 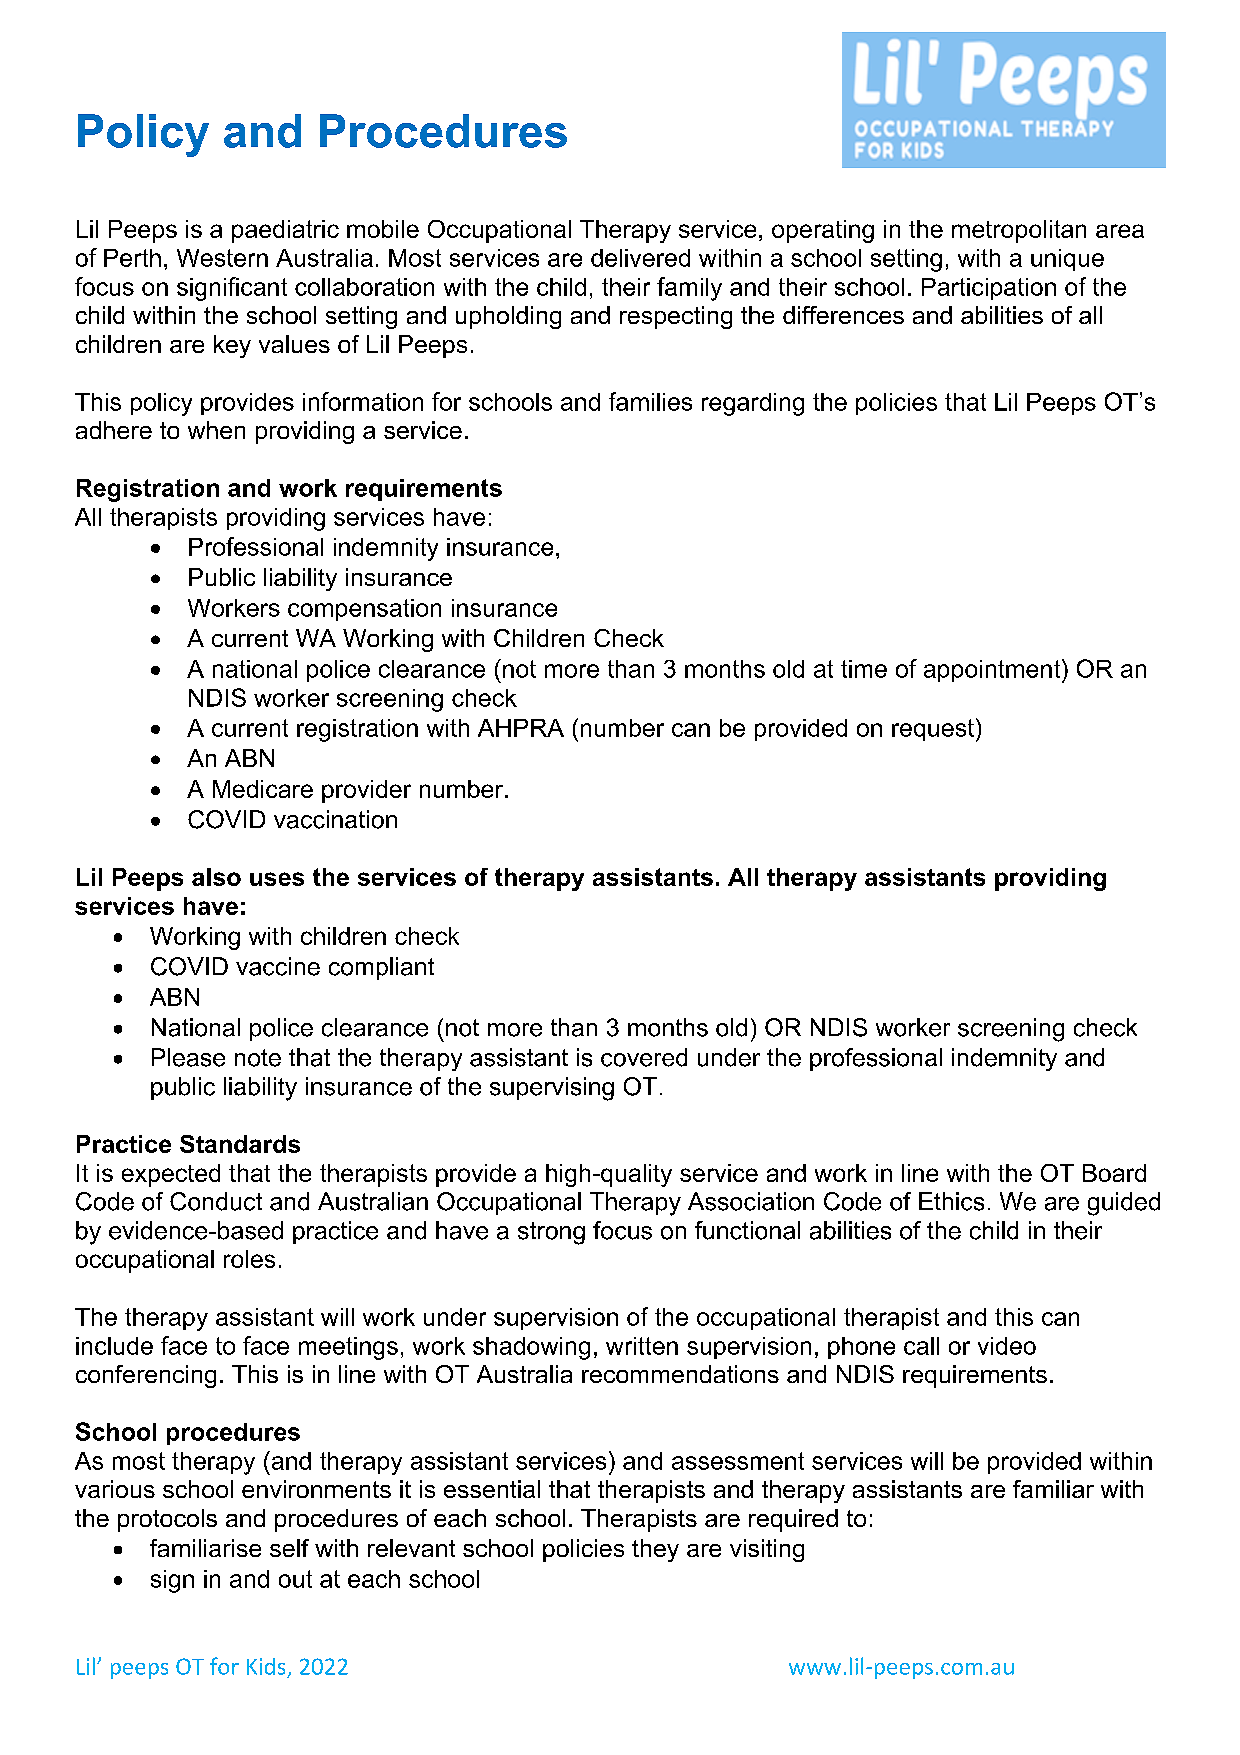 I want to click on written, so click(x=642, y=1346).
